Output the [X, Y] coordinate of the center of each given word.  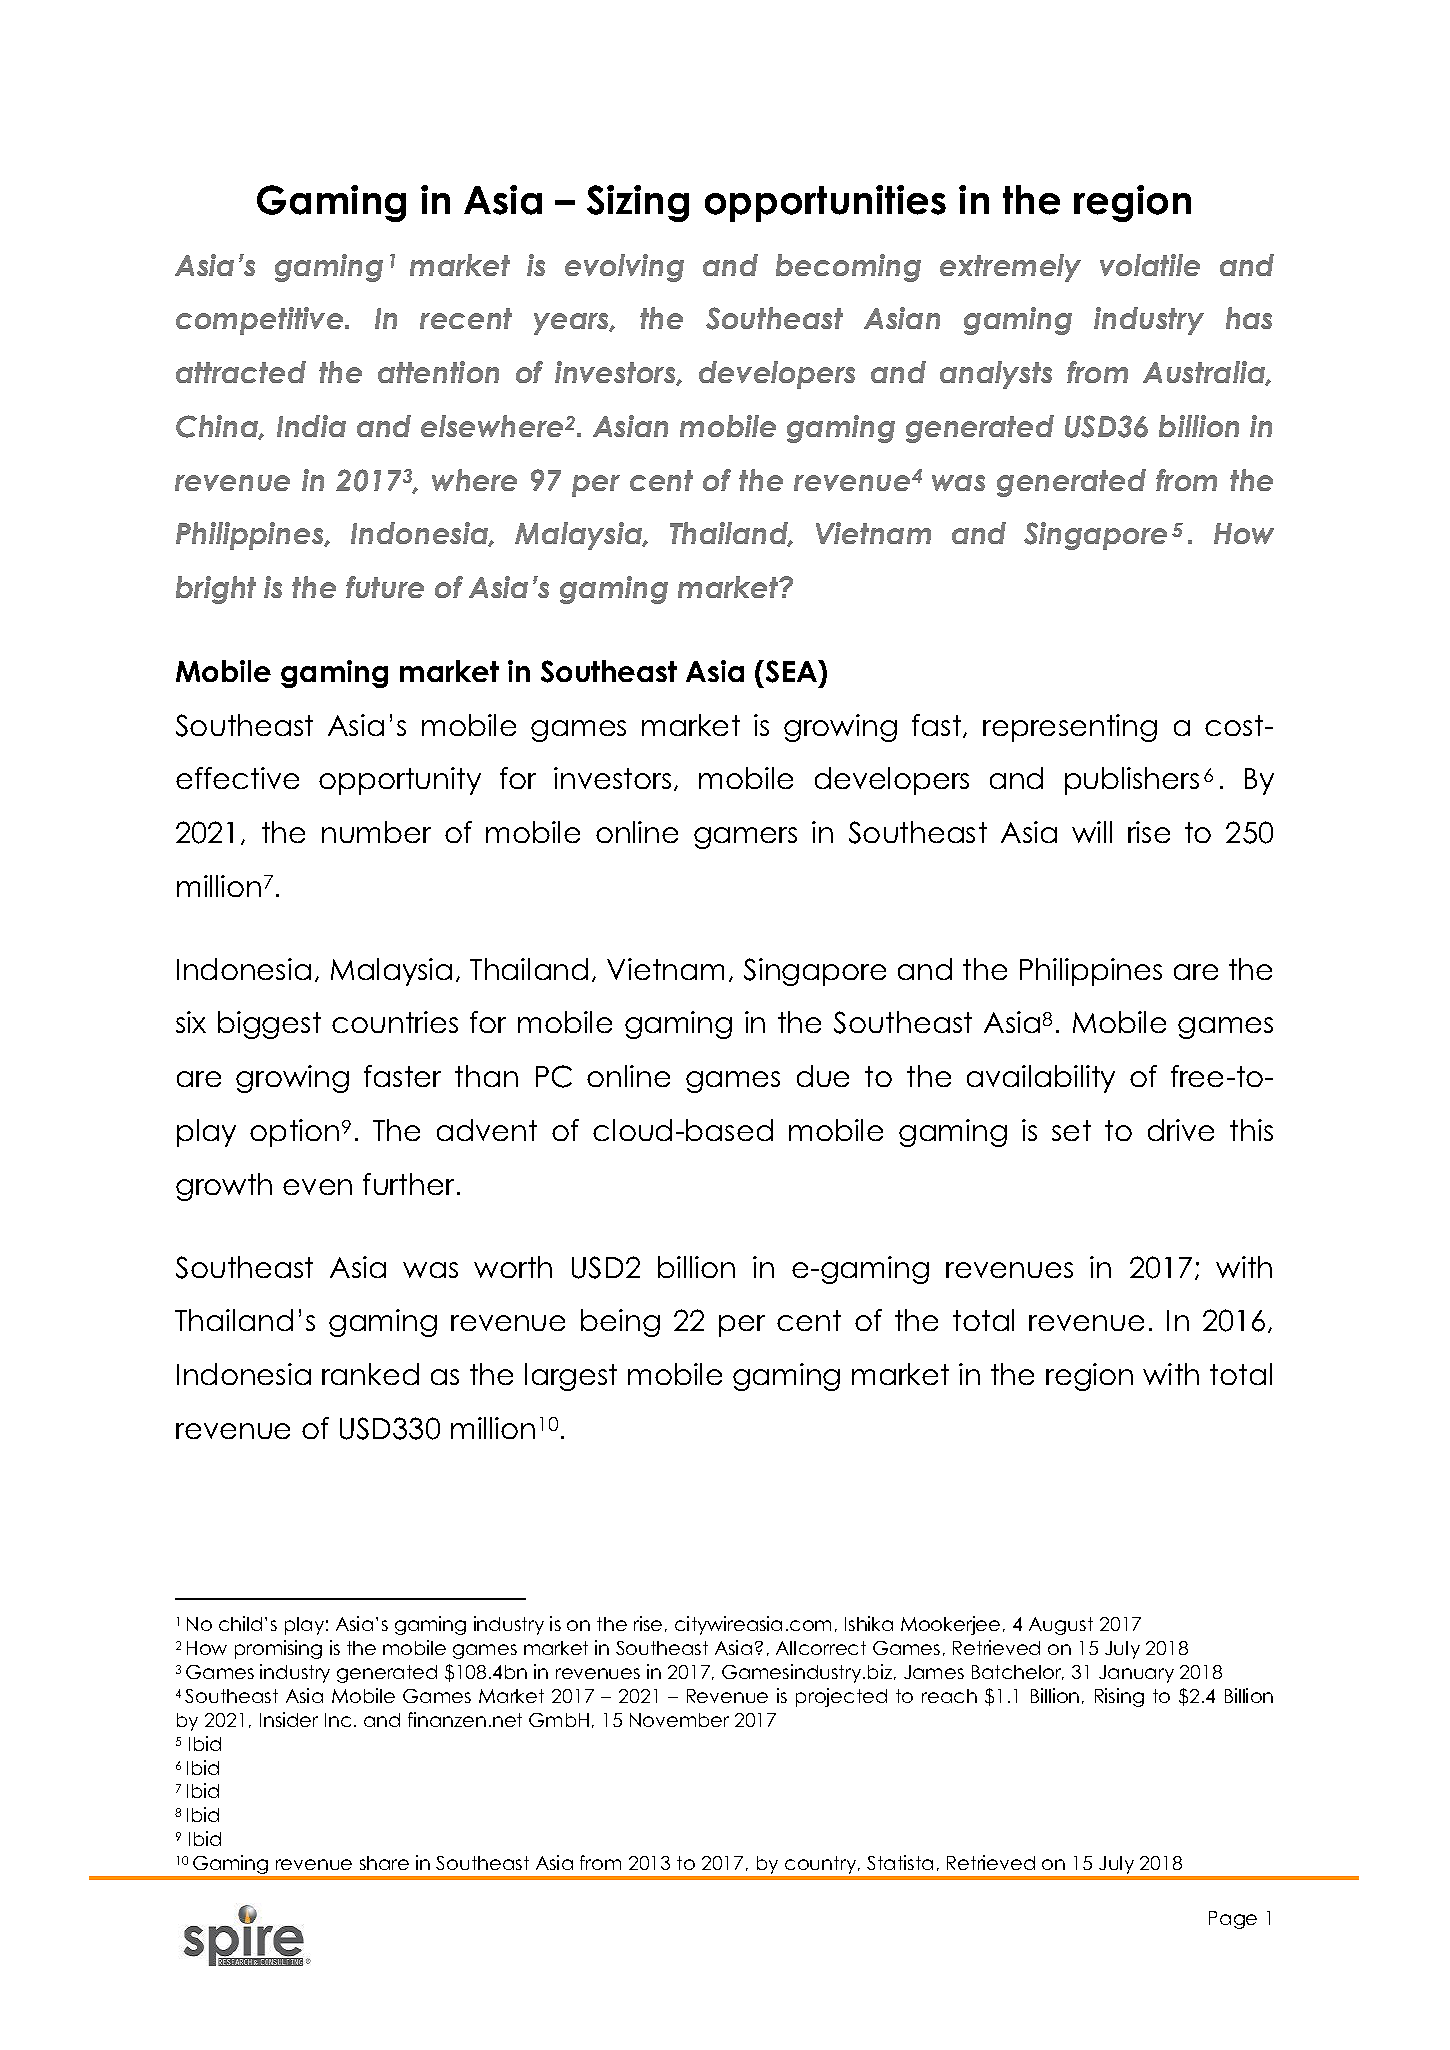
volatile [1150, 265]
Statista [900, 1862]
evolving [624, 268]
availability [1041, 1079]
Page [1233, 1920]
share [384, 1863]
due [823, 1076]
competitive [261, 321]
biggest [269, 1025]
